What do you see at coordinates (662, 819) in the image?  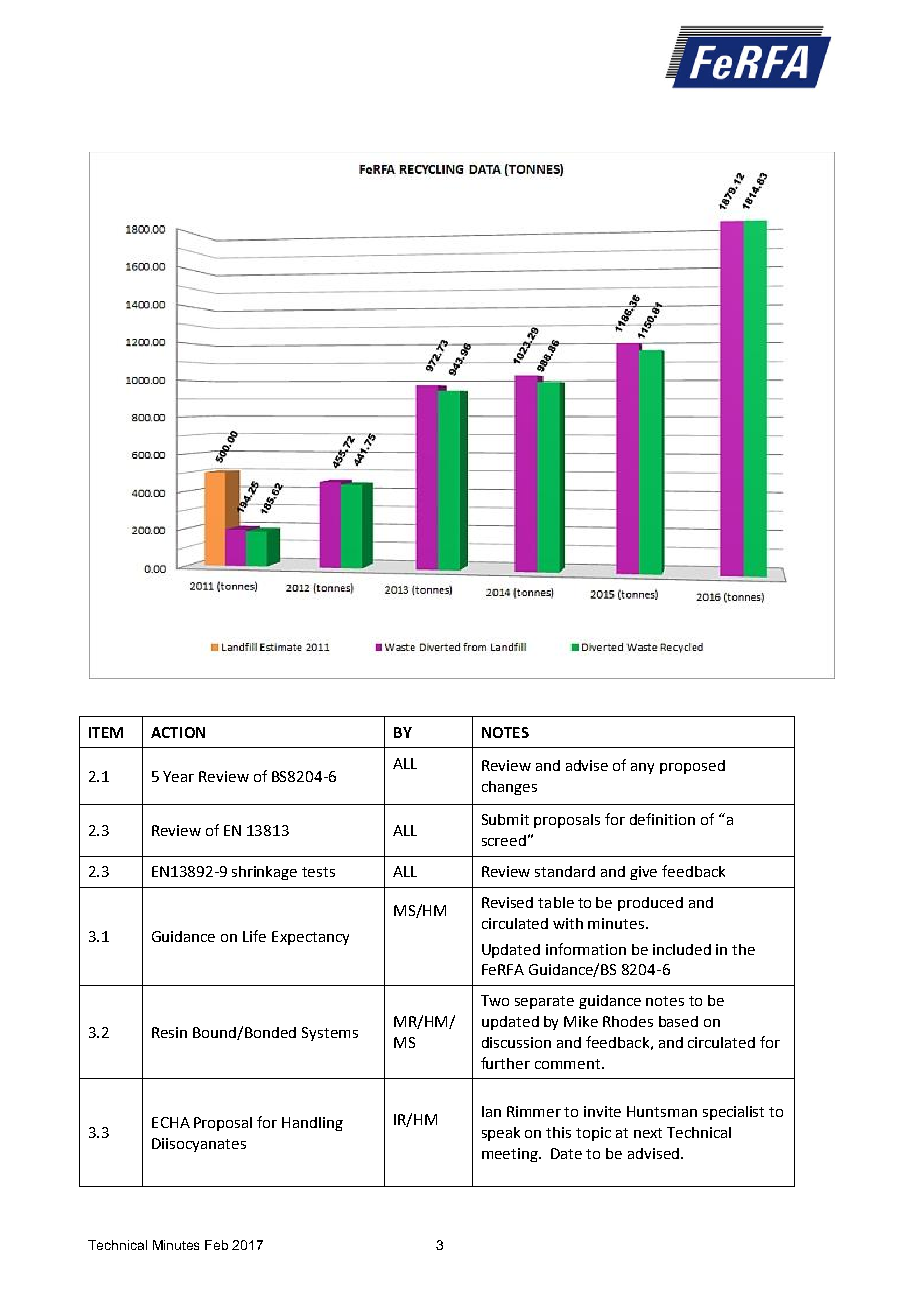 I see `definition` at bounding box center [662, 819].
